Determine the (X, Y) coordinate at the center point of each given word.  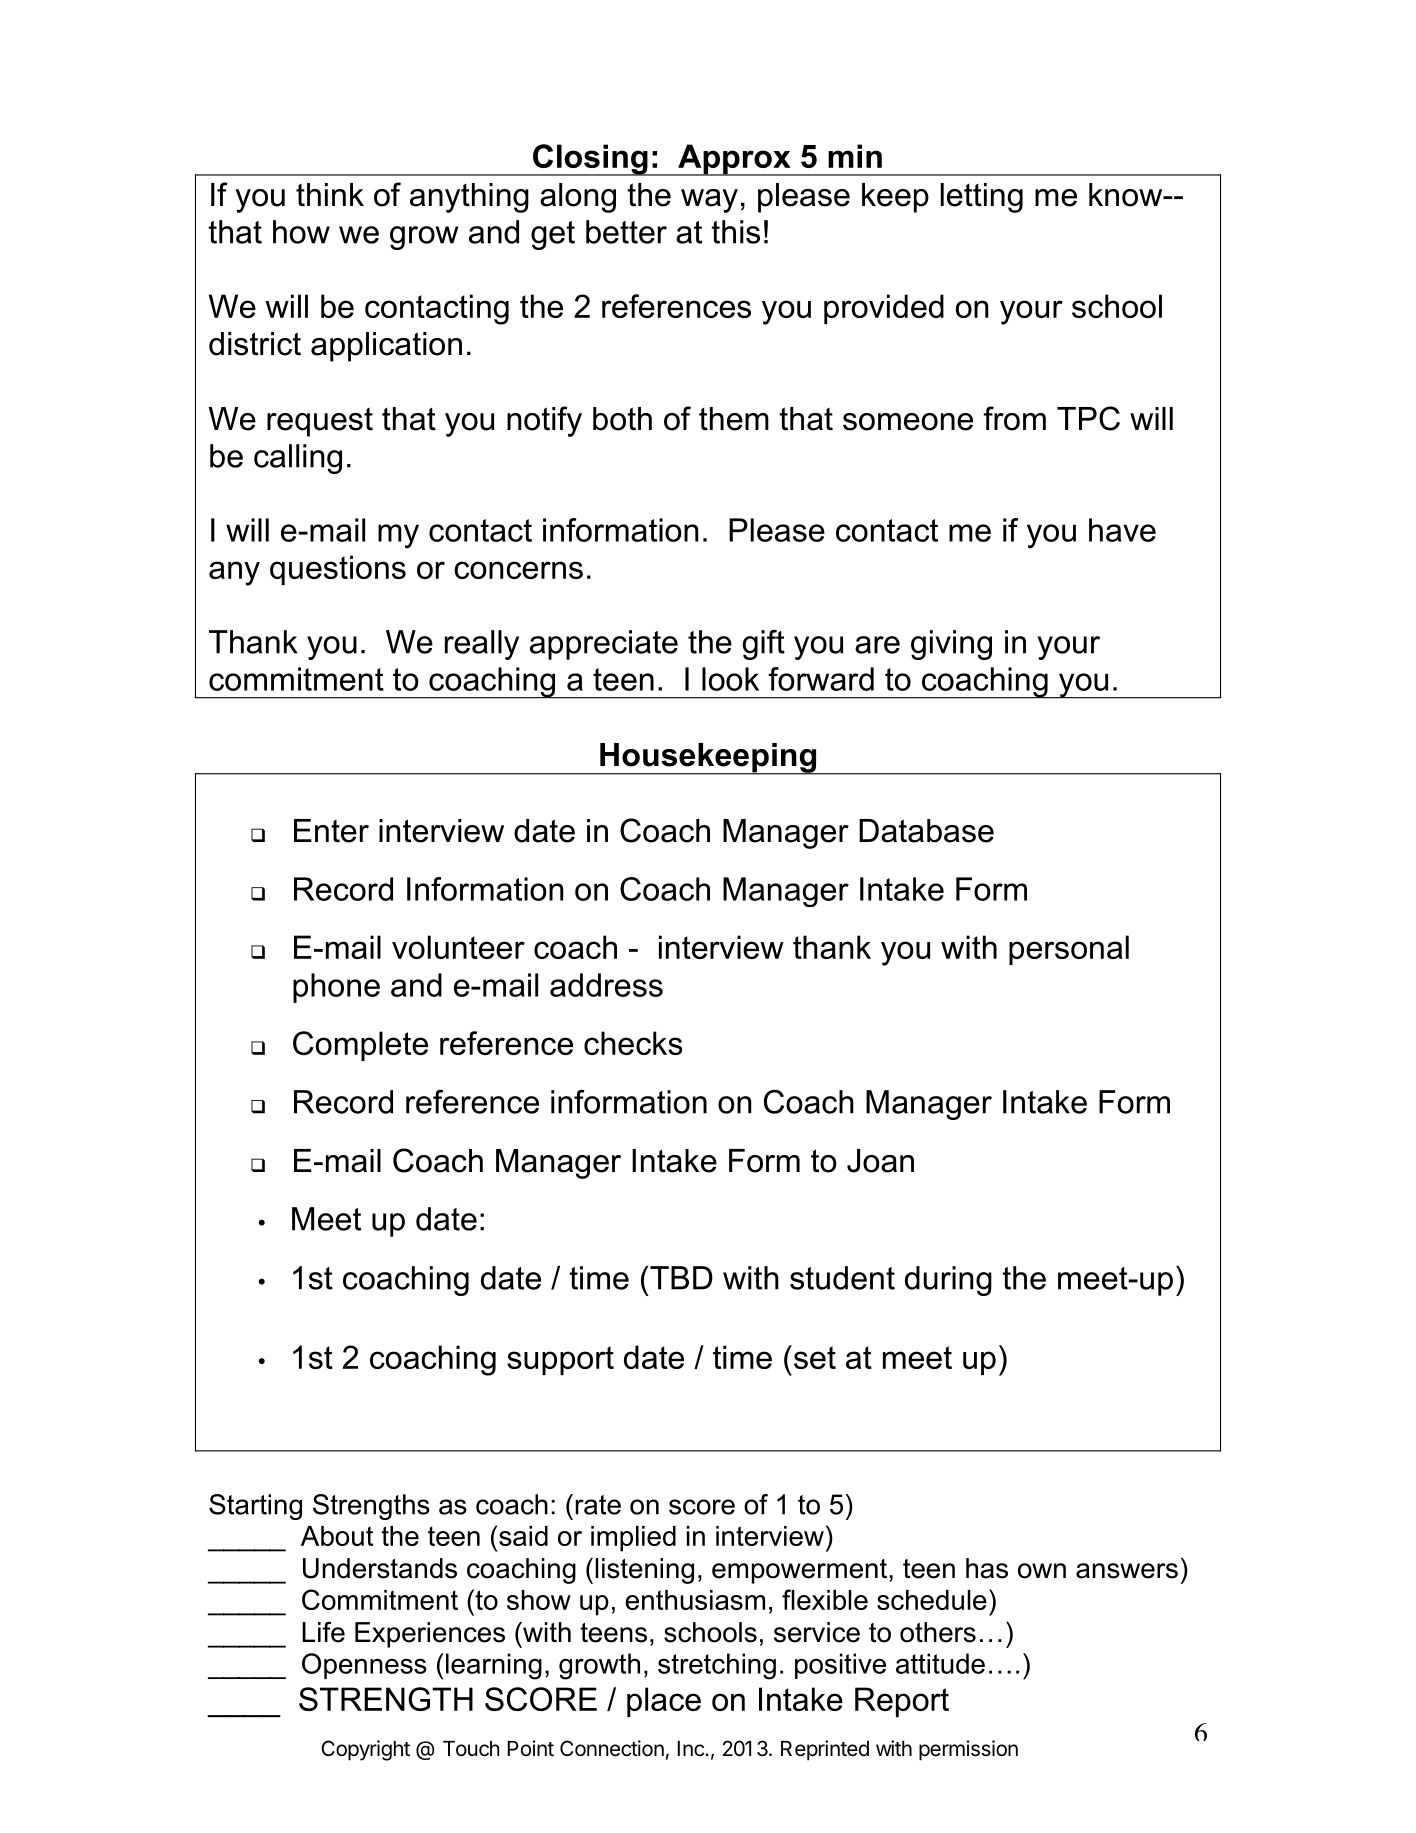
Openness (364, 1666)
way (709, 201)
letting (982, 198)
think (330, 195)
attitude (940, 1663)
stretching (717, 1666)
